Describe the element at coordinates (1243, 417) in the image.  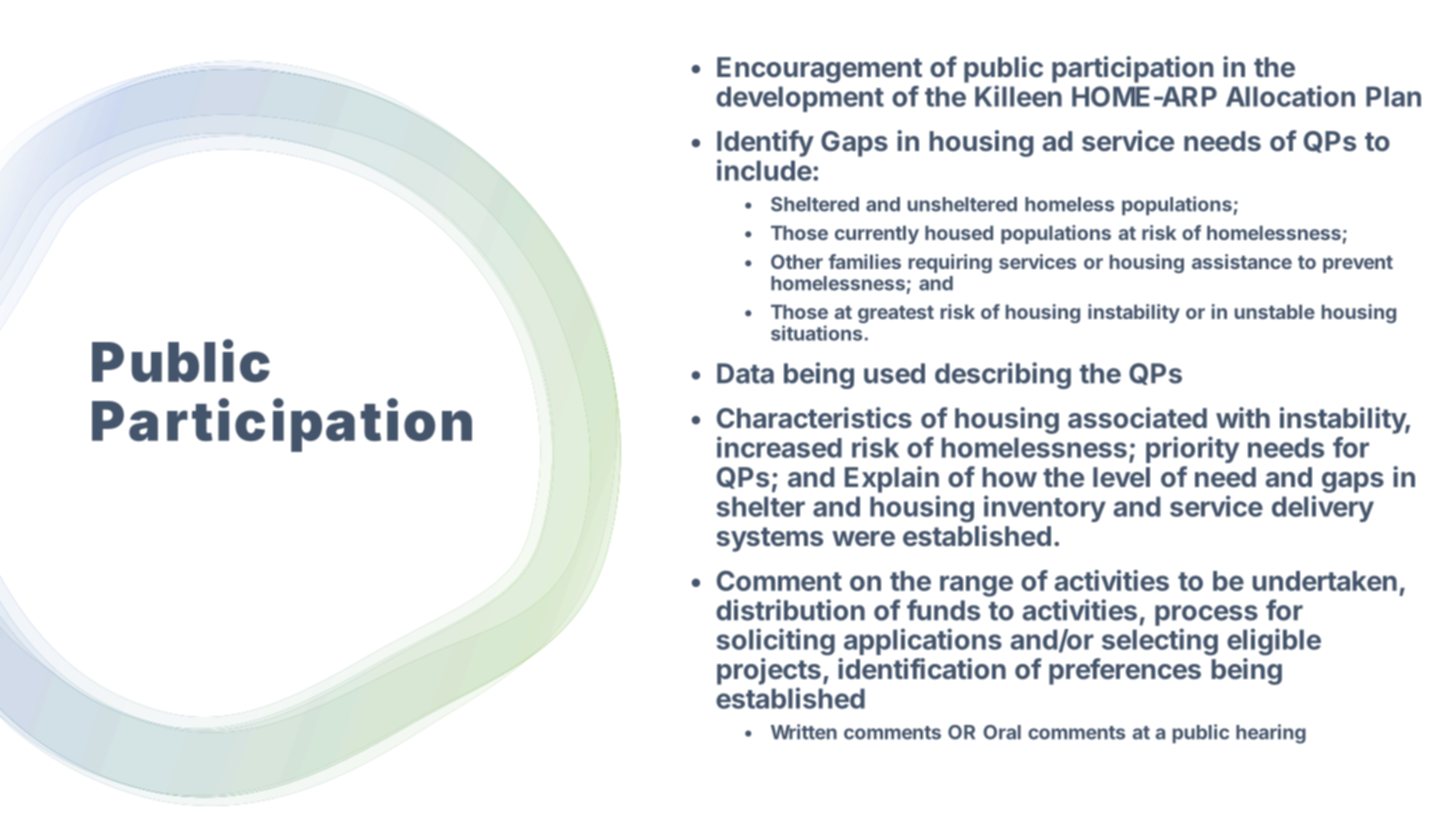
I see `with` at that location.
